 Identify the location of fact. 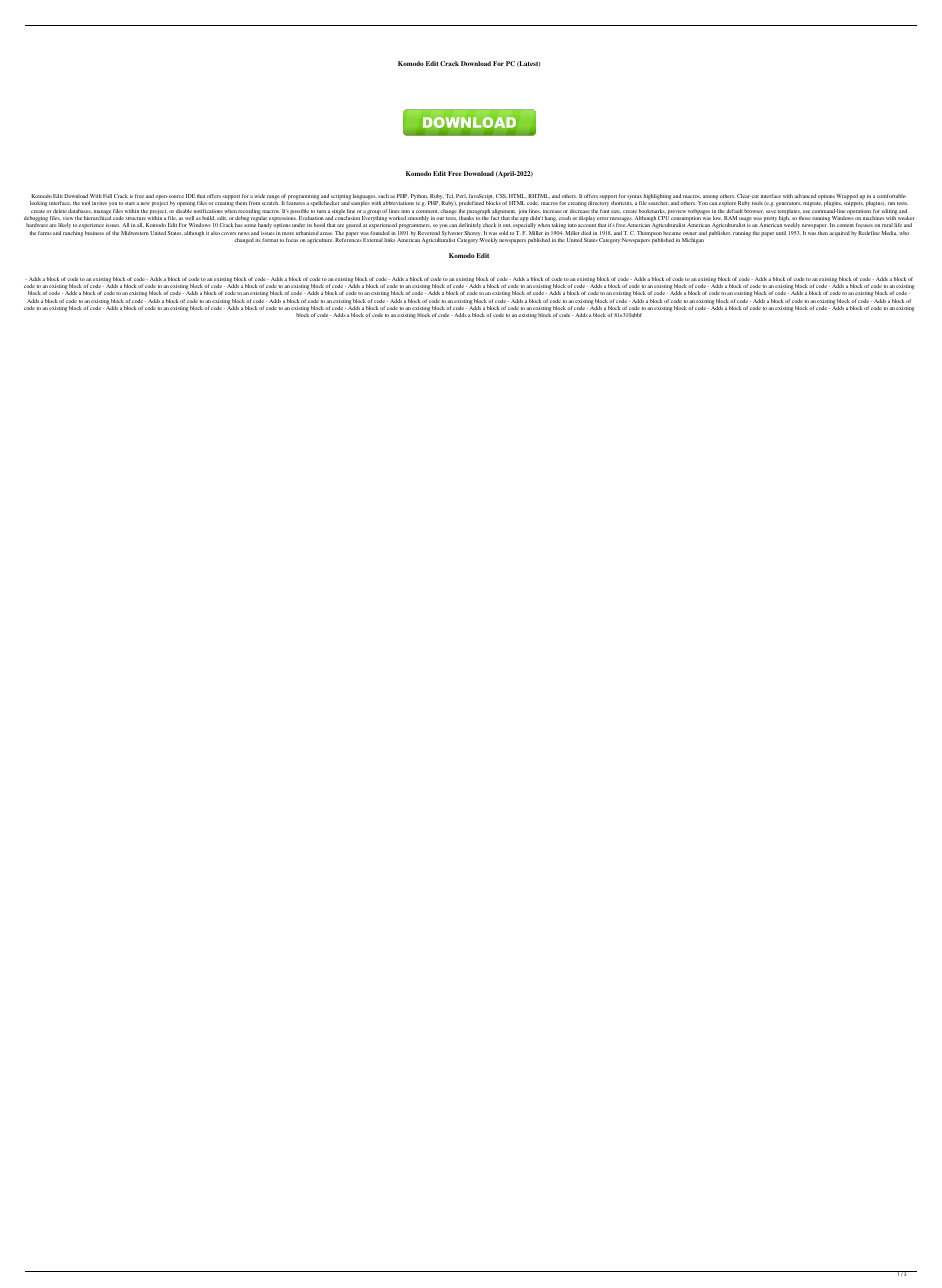
(495, 218).
